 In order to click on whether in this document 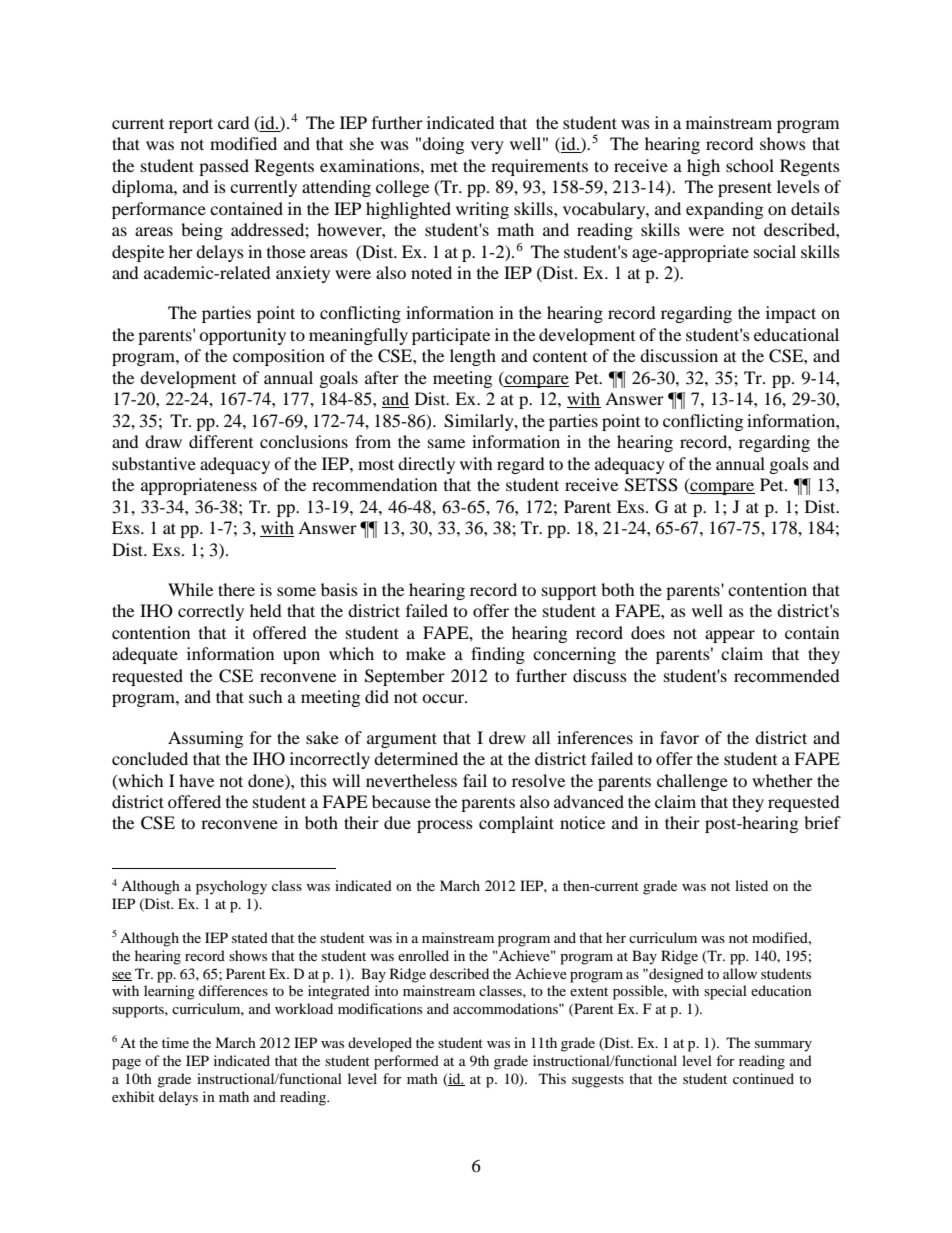, I will do `click(782, 780)`.
